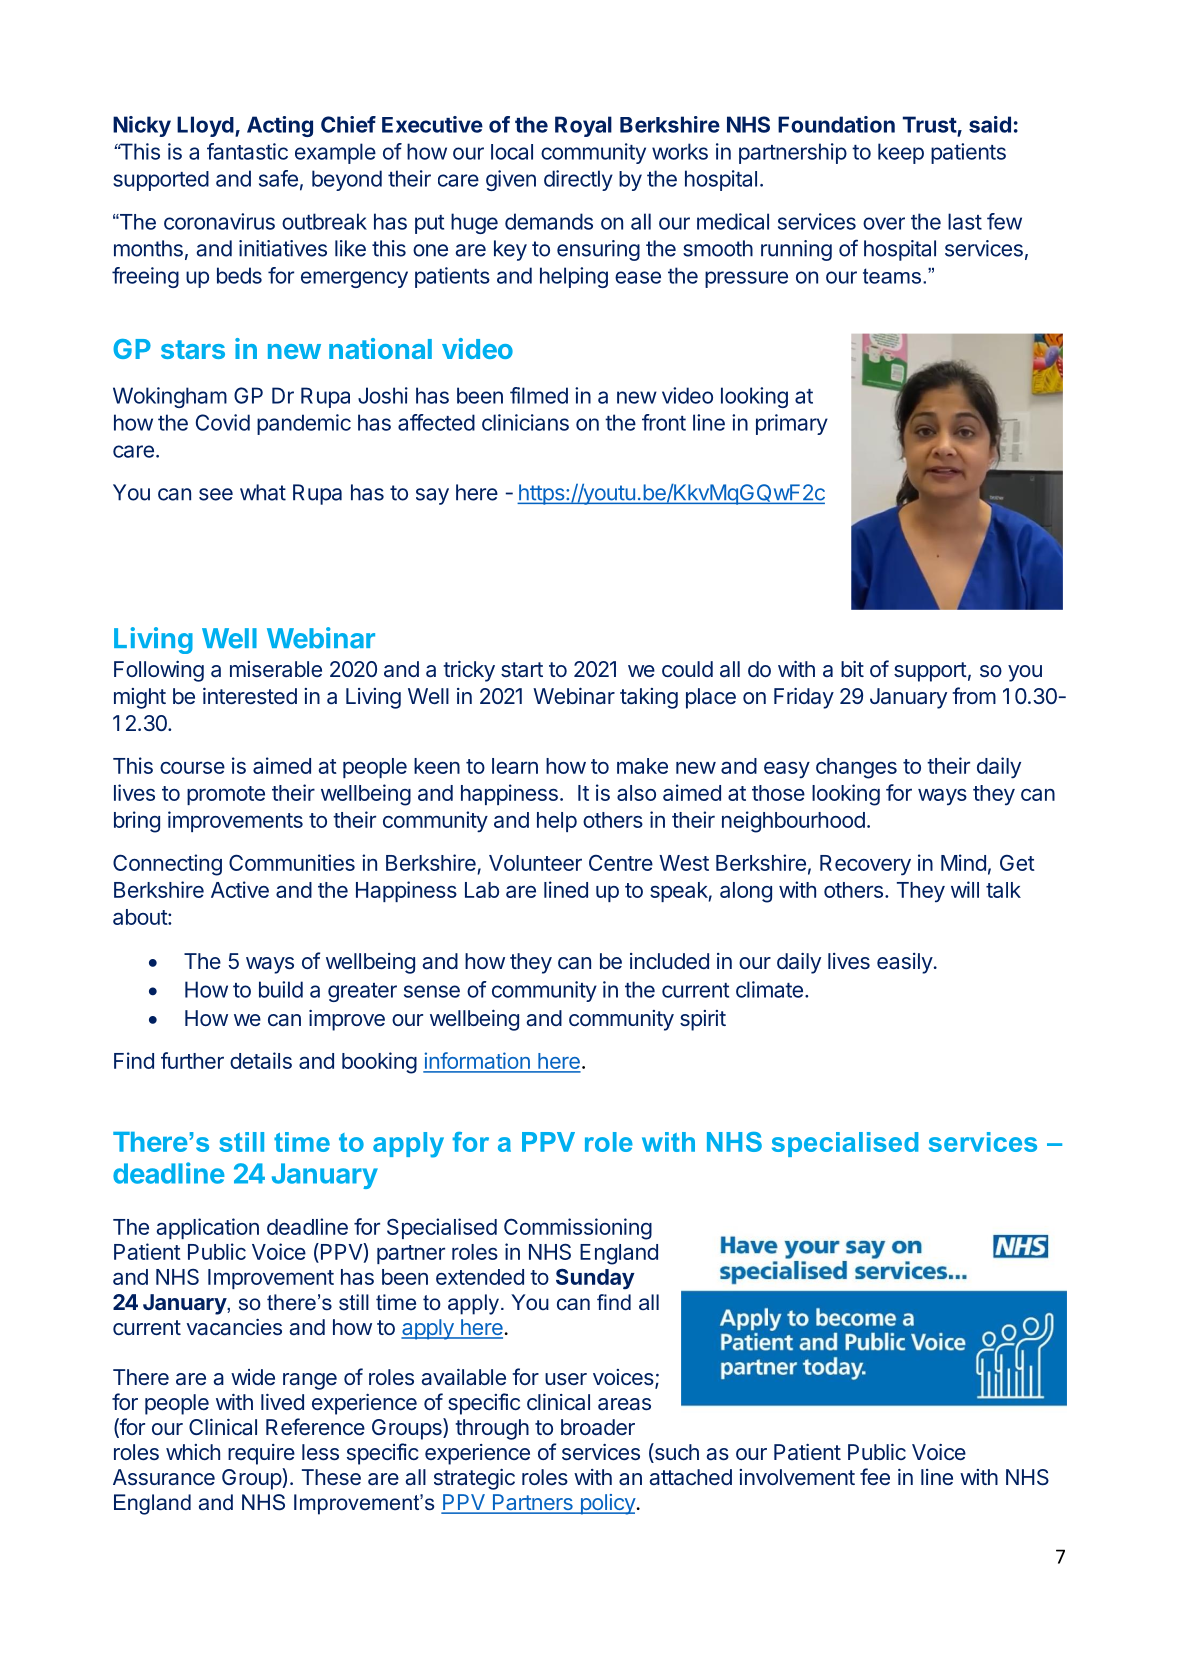 This screenshot has width=1178, height=1666. What do you see at coordinates (477, 1062) in the screenshot?
I see `information` at bounding box center [477, 1062].
